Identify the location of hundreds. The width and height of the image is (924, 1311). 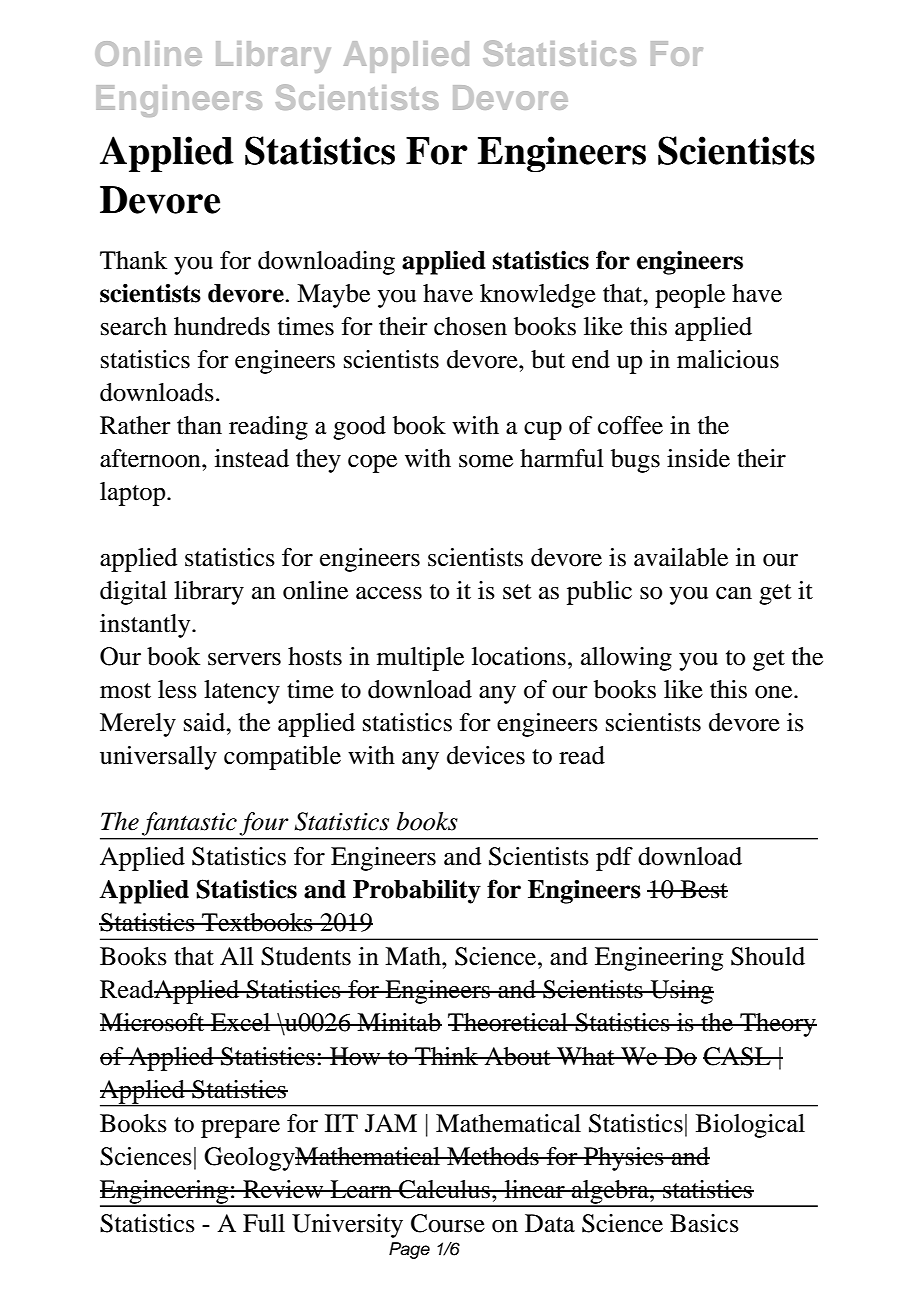
(222, 326).
